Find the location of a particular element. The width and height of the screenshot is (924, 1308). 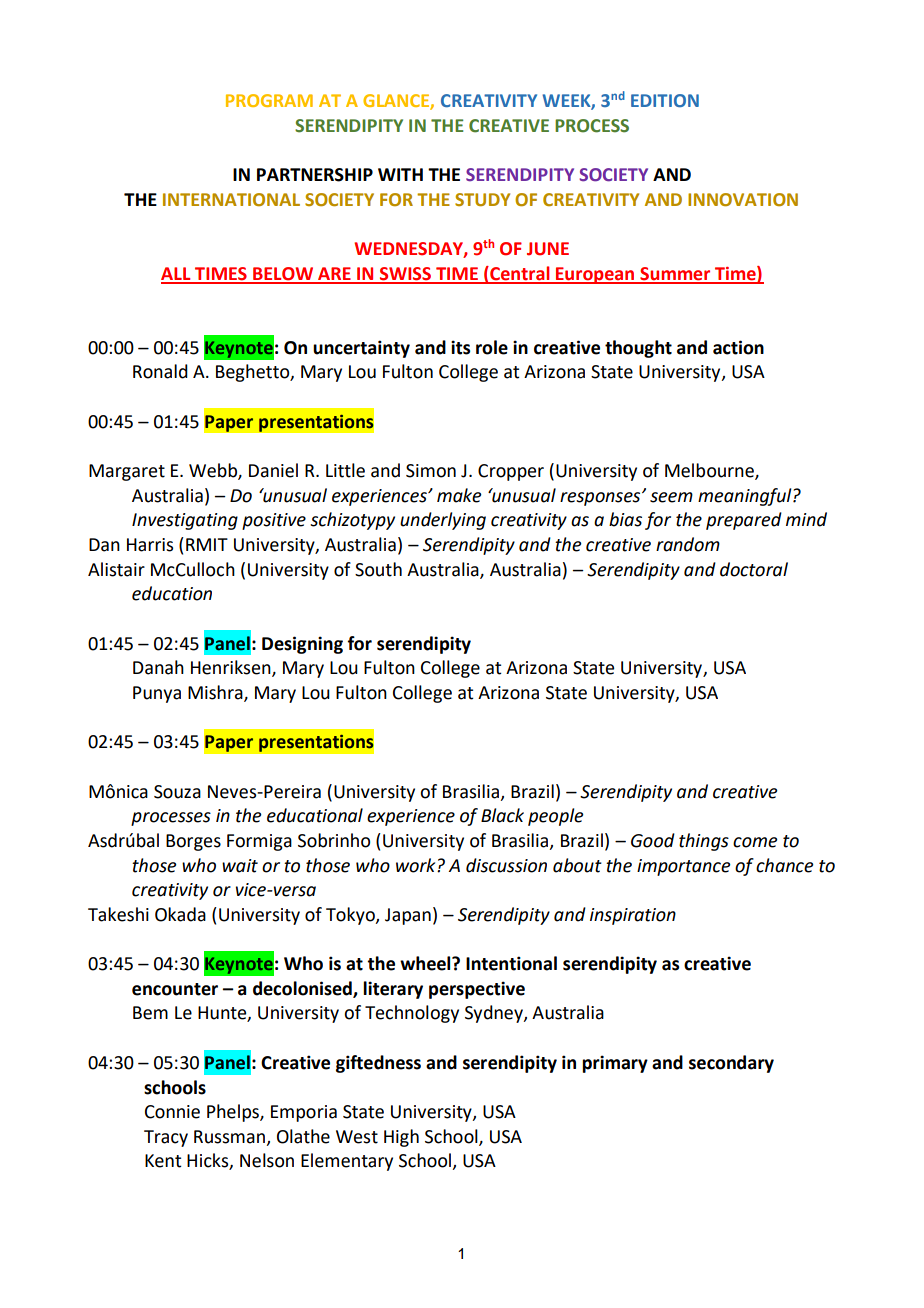

PROGRAM is located at coordinates (269, 100).
